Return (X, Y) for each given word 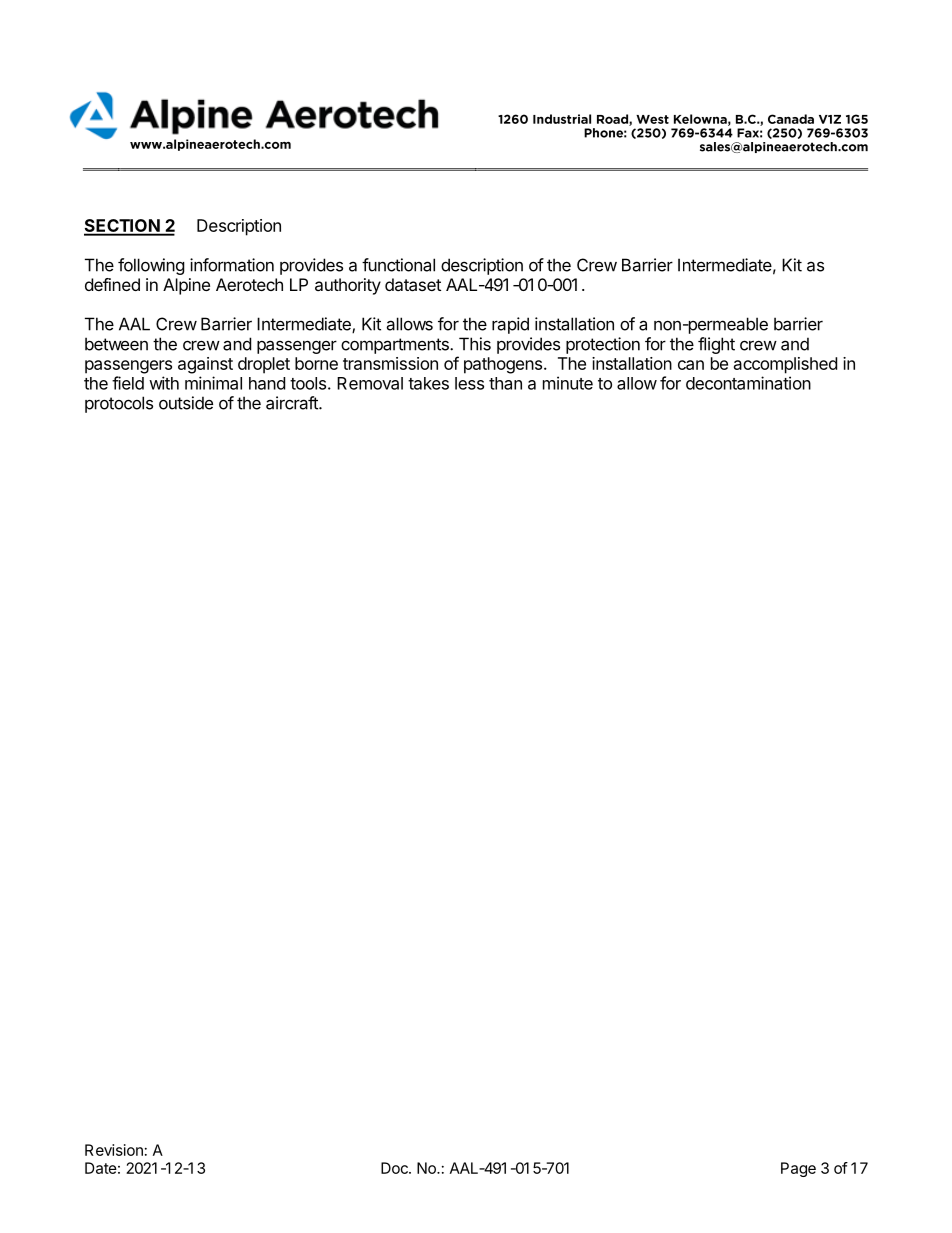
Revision (114, 1150)
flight (716, 345)
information (232, 265)
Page (798, 1169)
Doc (395, 1168)
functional (398, 265)
